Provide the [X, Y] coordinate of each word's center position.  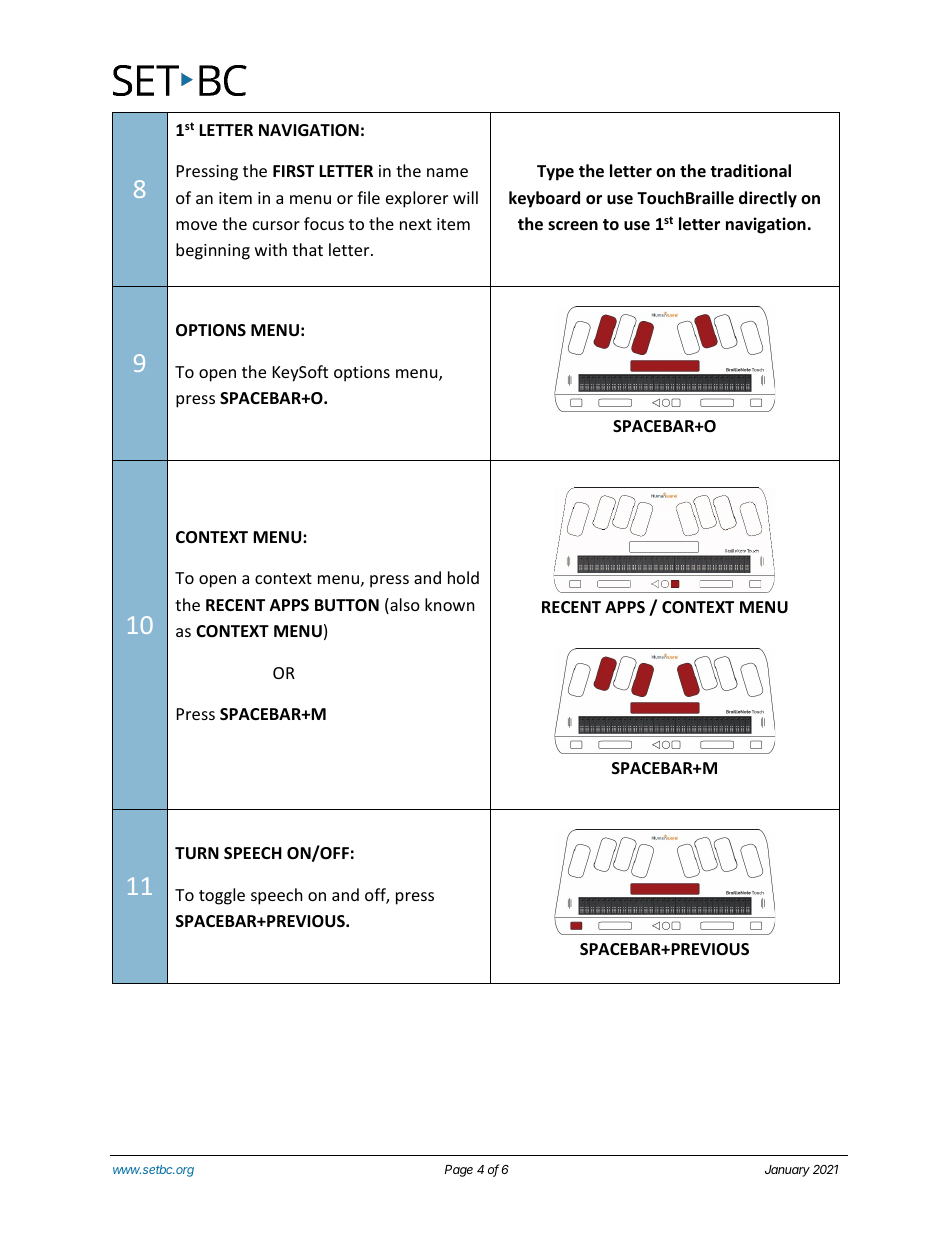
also [404, 606]
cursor [276, 225]
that [307, 249]
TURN [197, 853]
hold [463, 577]
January [787, 1171]
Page [459, 1171]
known [450, 604]
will [465, 197]
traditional [750, 171]
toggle [222, 896]
